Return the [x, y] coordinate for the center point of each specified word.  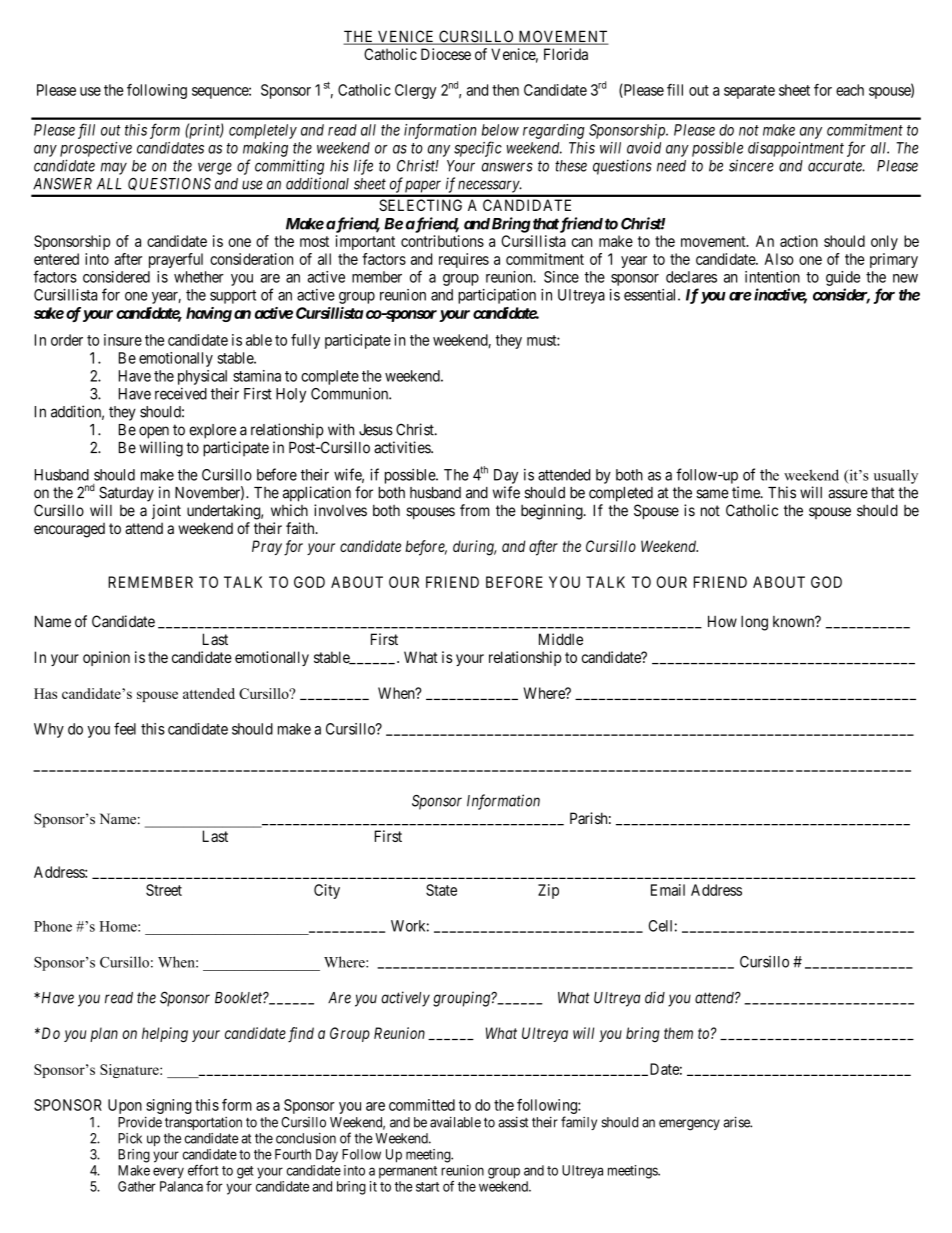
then [505, 90]
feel [125, 728]
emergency [689, 1125]
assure [848, 494]
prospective [96, 149]
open [154, 432]
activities [403, 447]
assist [513, 1122]
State [441, 890]
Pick [130, 1138]
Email [668, 890]
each [850, 90]
